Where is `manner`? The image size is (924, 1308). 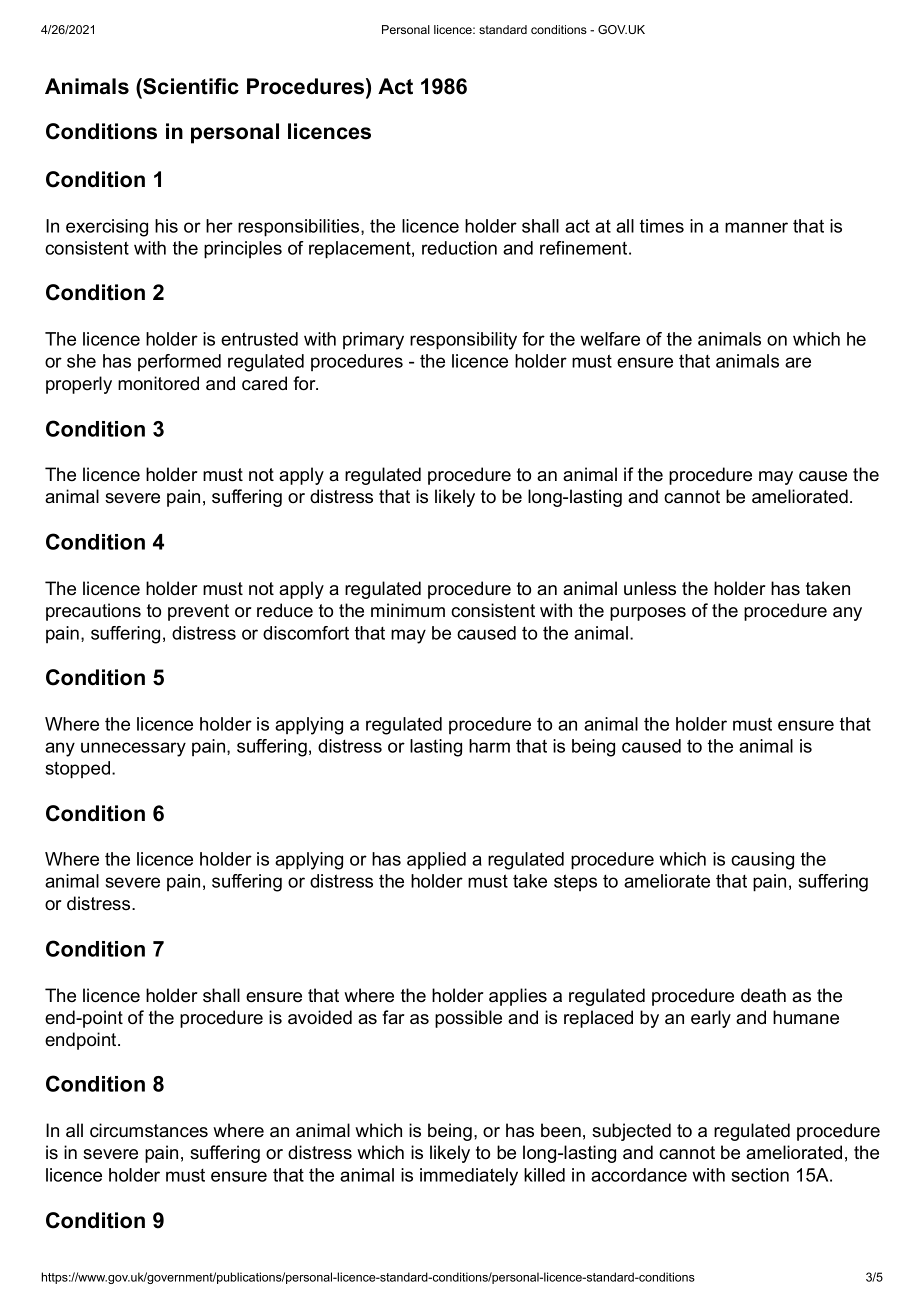
manner is located at coordinates (756, 227).
